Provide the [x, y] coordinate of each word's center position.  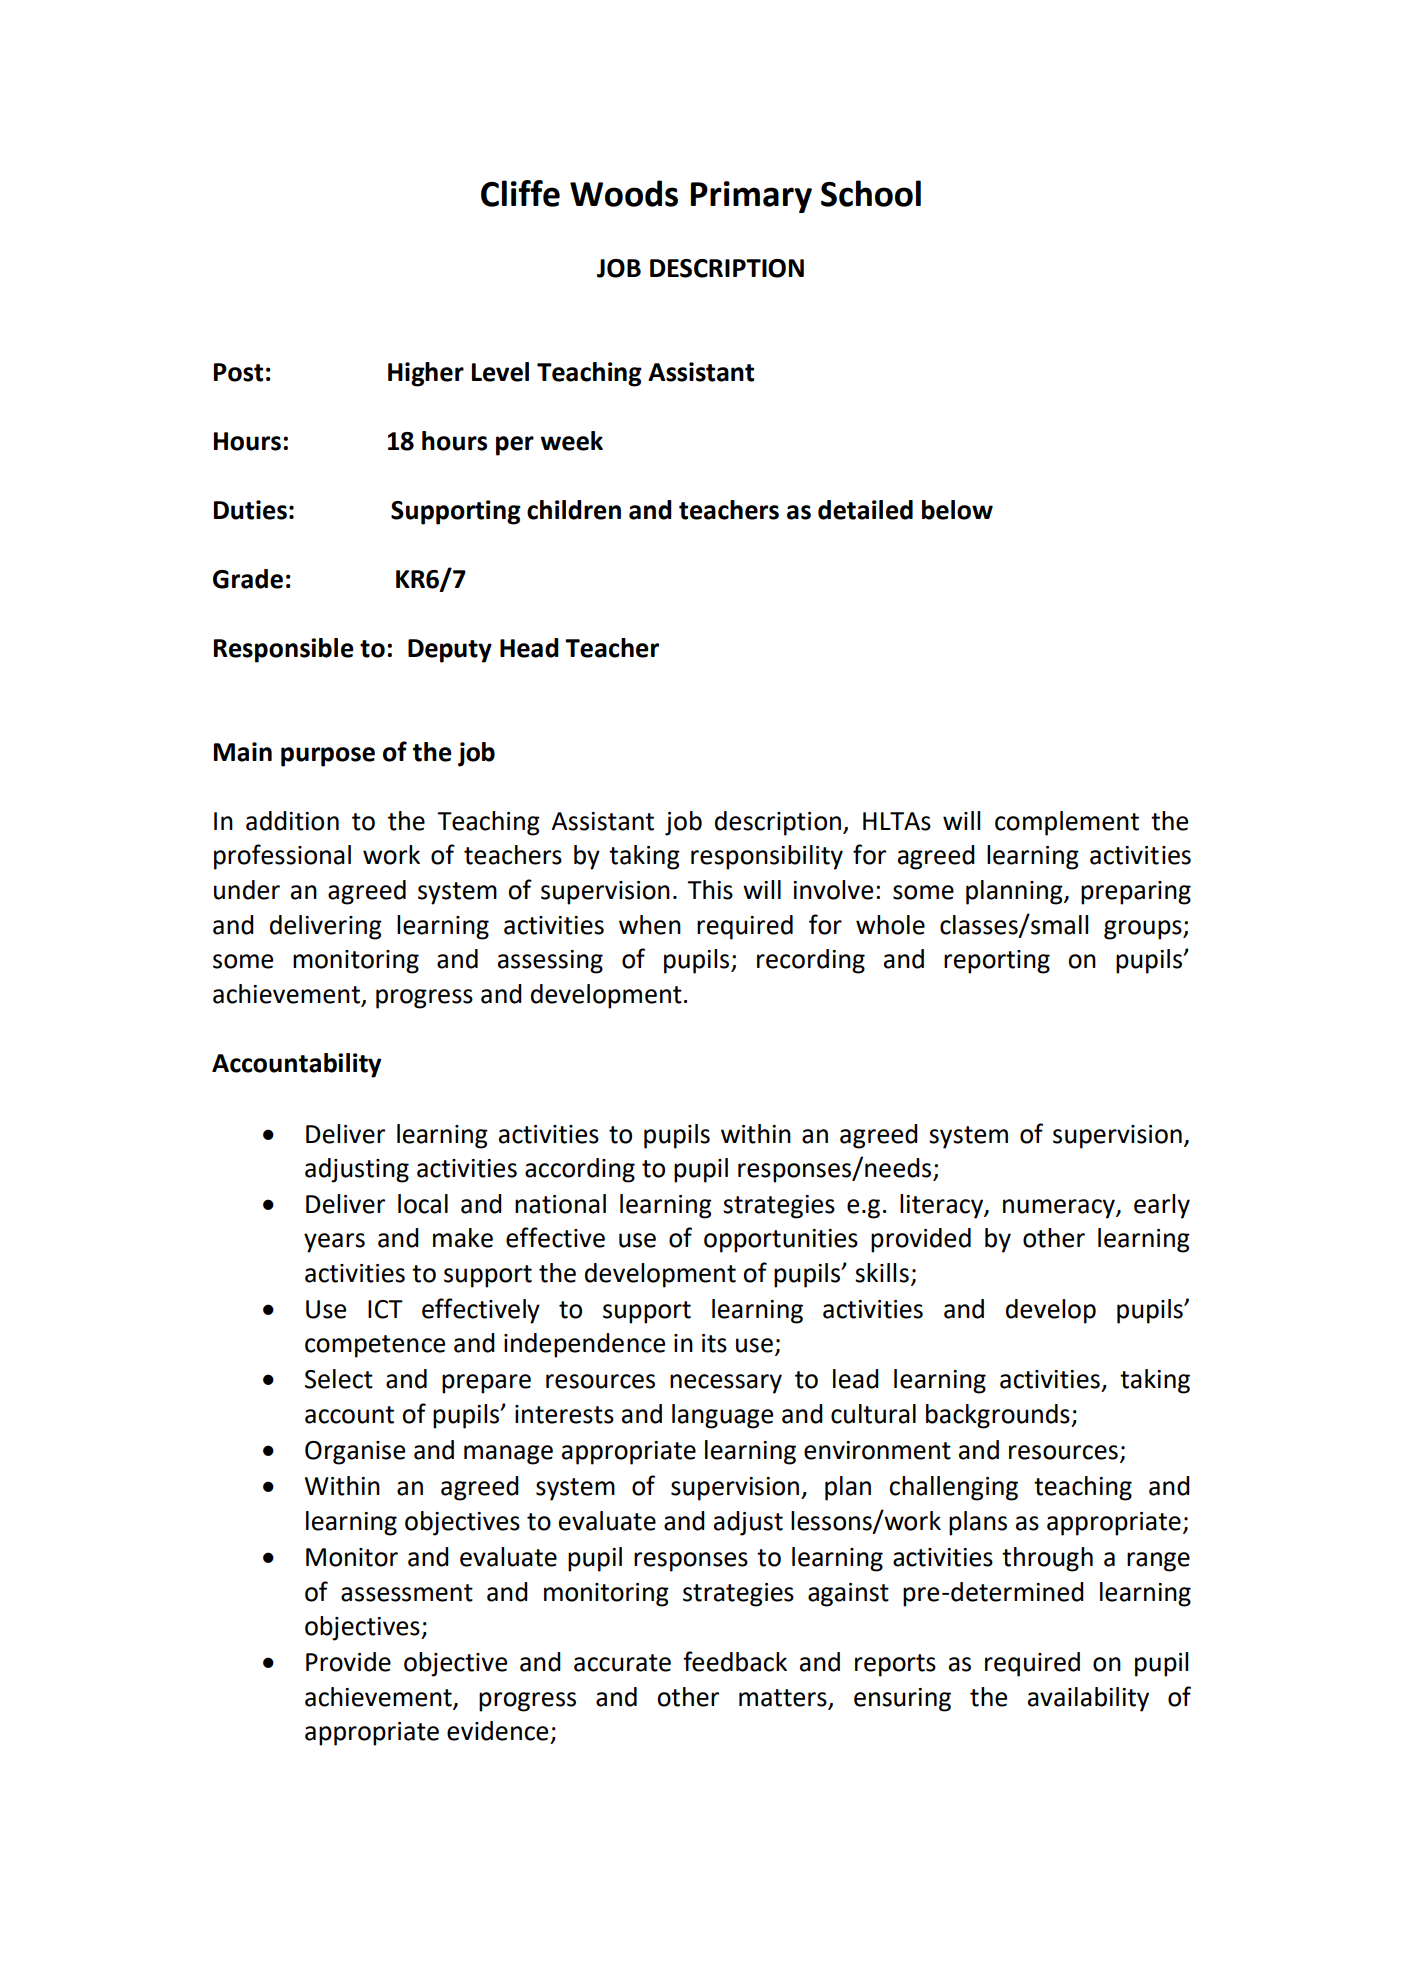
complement [1067, 823]
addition [292, 821]
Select [339, 1379]
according [580, 1170]
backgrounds [999, 1416]
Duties [250, 510]
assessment [407, 1593]
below [957, 510]
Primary [751, 197]
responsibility [767, 857]
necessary [726, 1384]
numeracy [1060, 1209]
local [423, 1204]
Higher [426, 374]
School [871, 193]
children [574, 510]
